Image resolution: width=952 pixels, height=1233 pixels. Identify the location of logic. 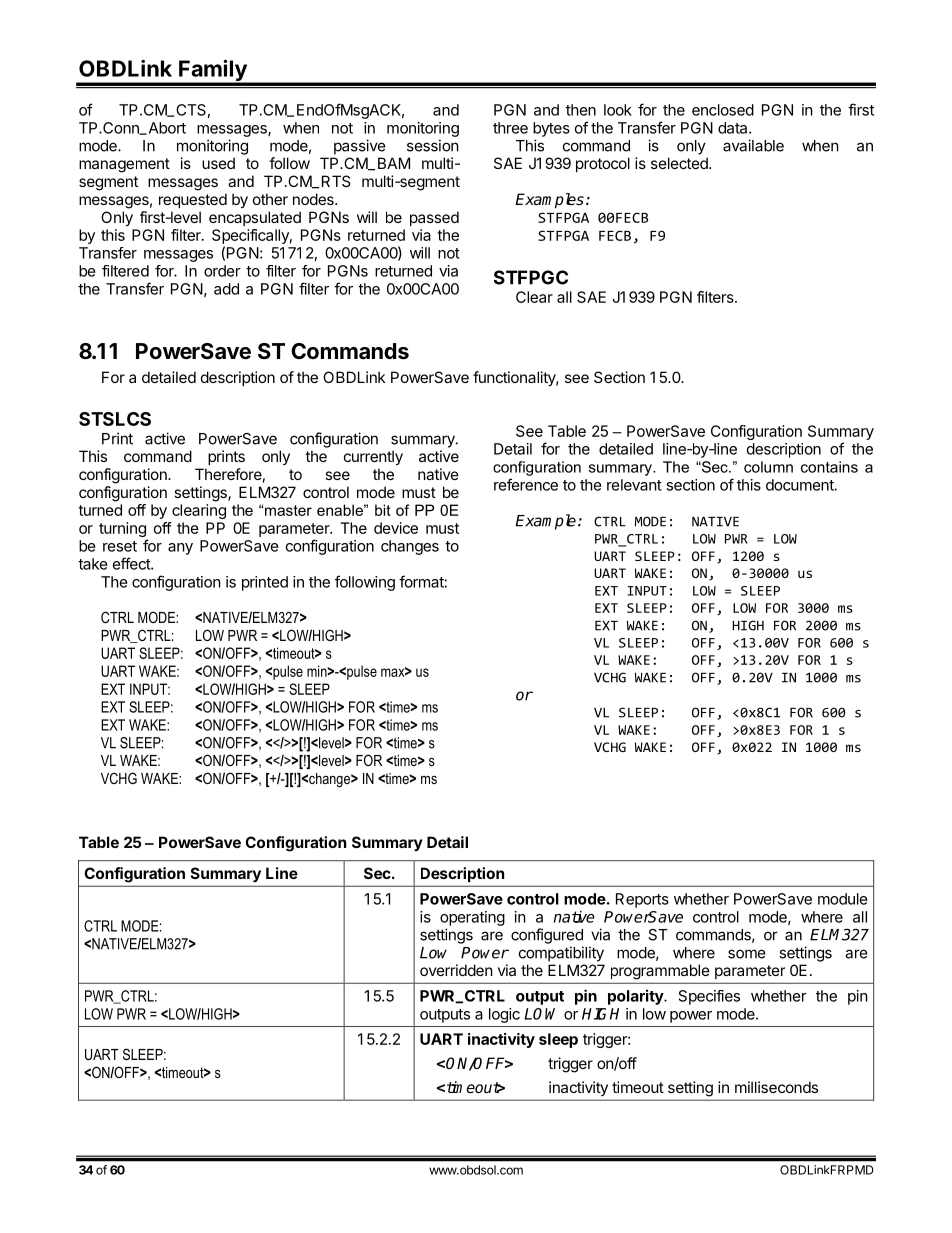
(504, 1015).
